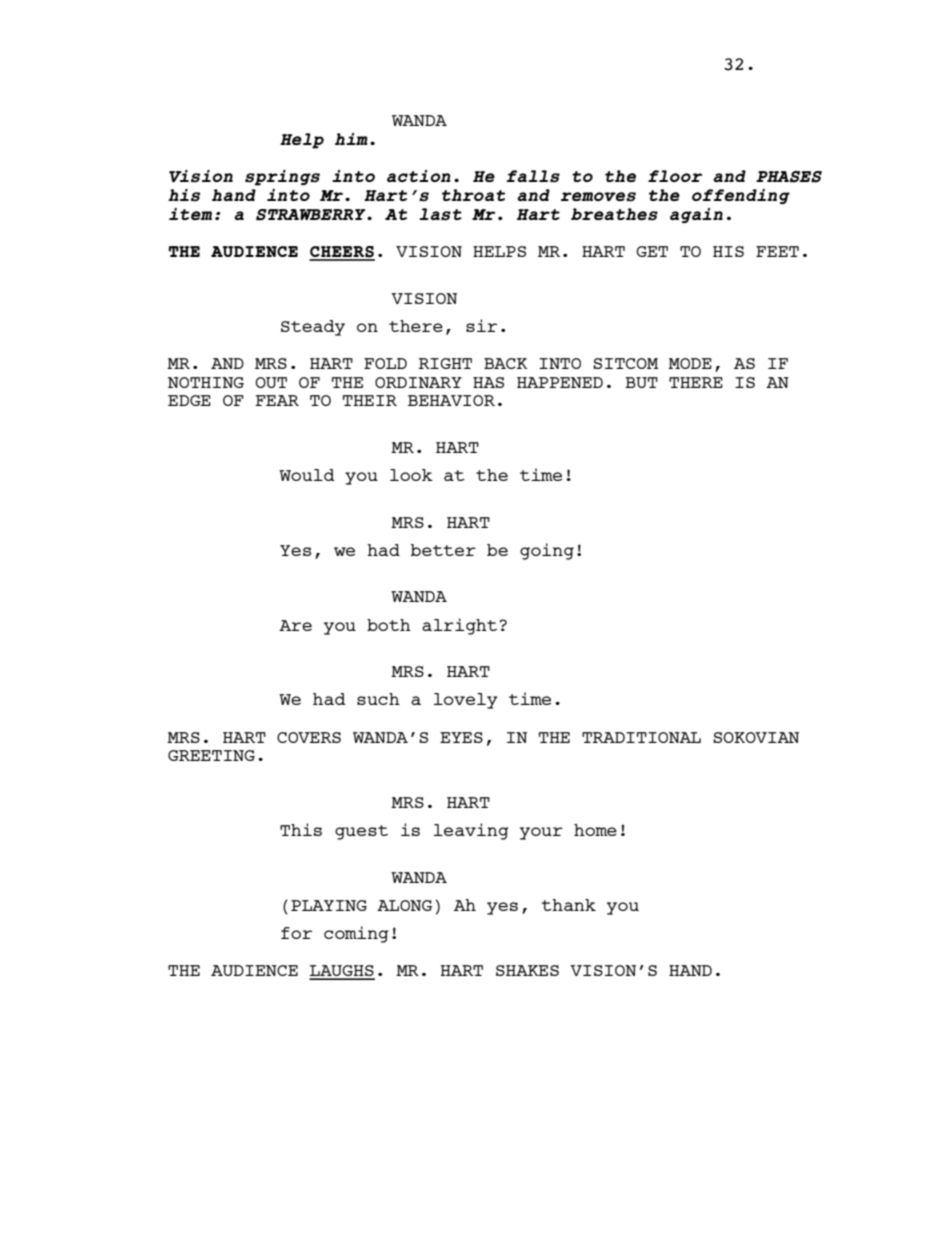 The height and width of the page is (1233, 952). Describe the element at coordinates (309, 737) in the page. I see `COVERS` at that location.
